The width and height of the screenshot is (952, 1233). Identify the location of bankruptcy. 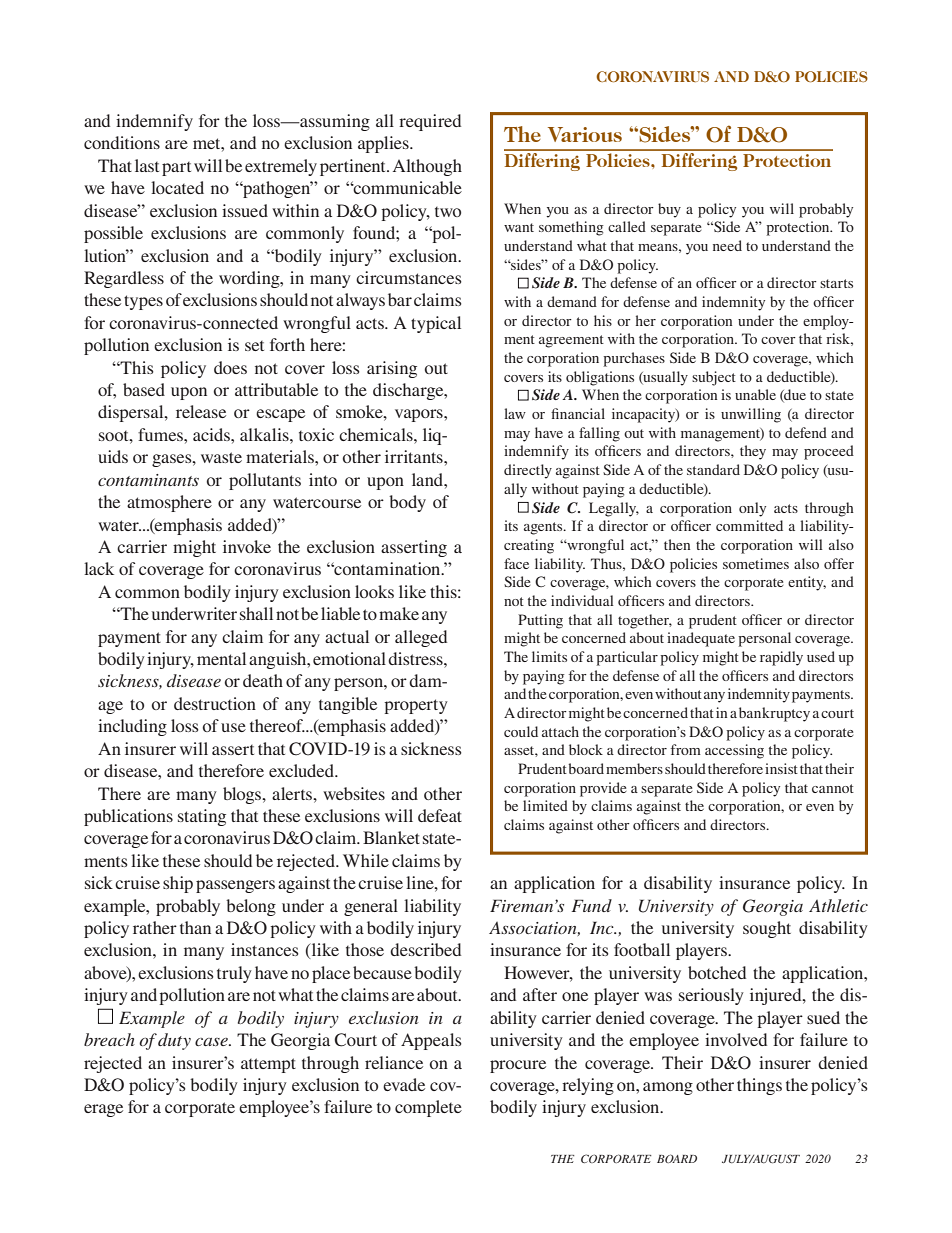
(774, 714).
